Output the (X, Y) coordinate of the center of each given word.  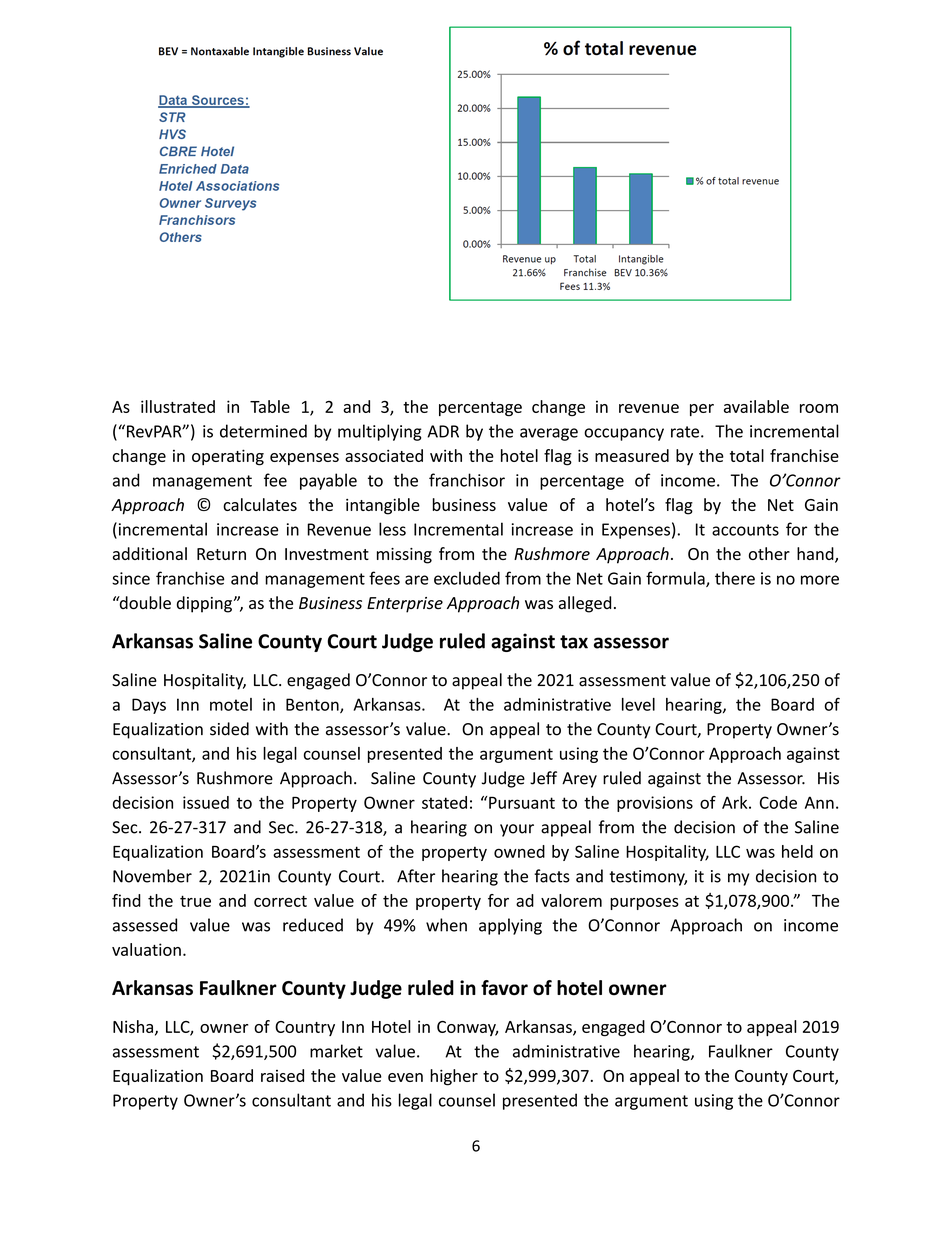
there (735, 578)
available (756, 406)
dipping (204, 604)
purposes (644, 904)
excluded (467, 578)
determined (263, 431)
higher (454, 1077)
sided (229, 729)
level (638, 704)
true (195, 901)
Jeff (543, 778)
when (446, 925)
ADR (443, 431)
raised (282, 1075)
